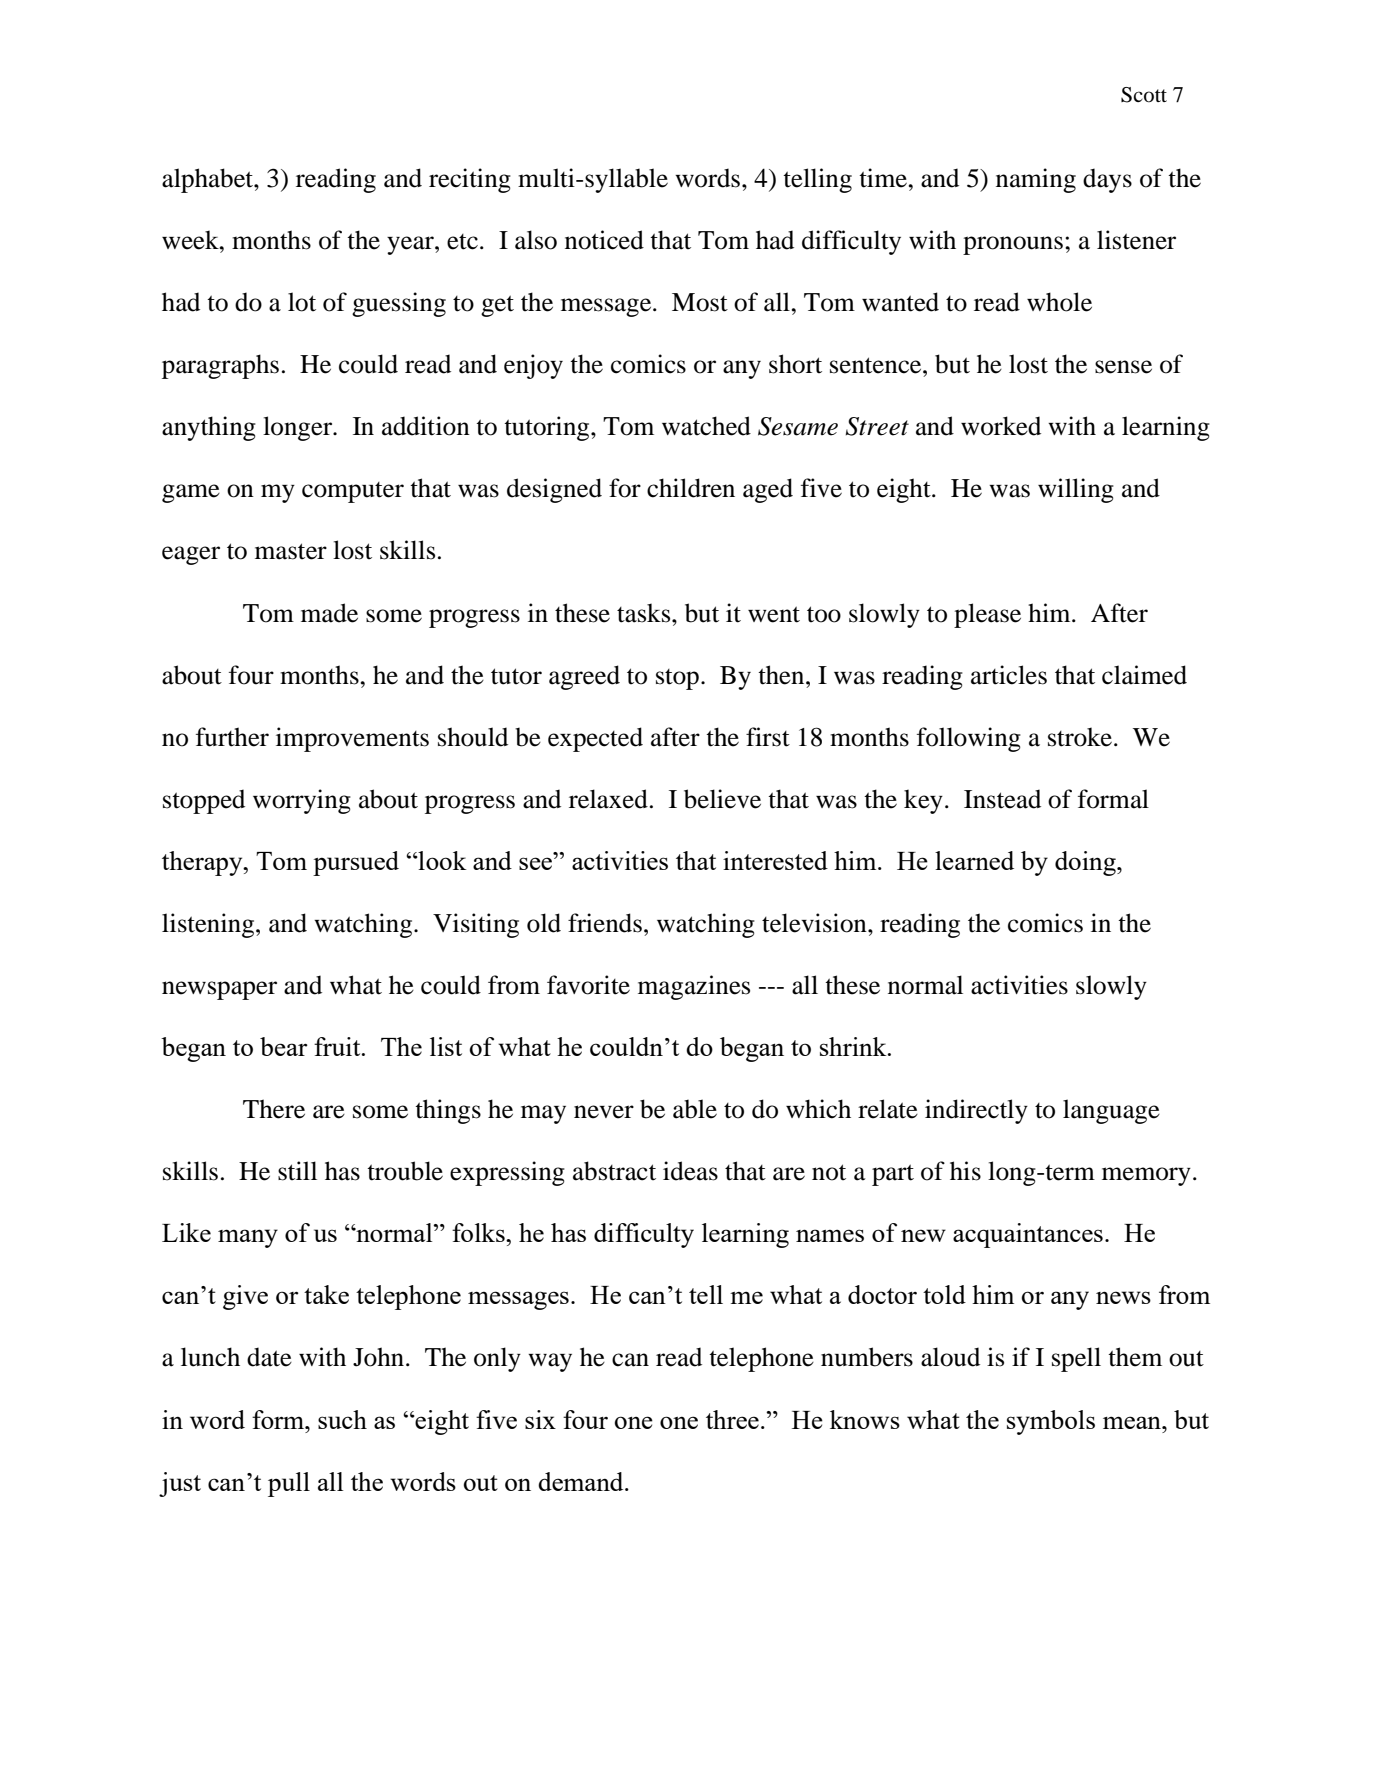  I want to click on bear, so click(284, 1046).
